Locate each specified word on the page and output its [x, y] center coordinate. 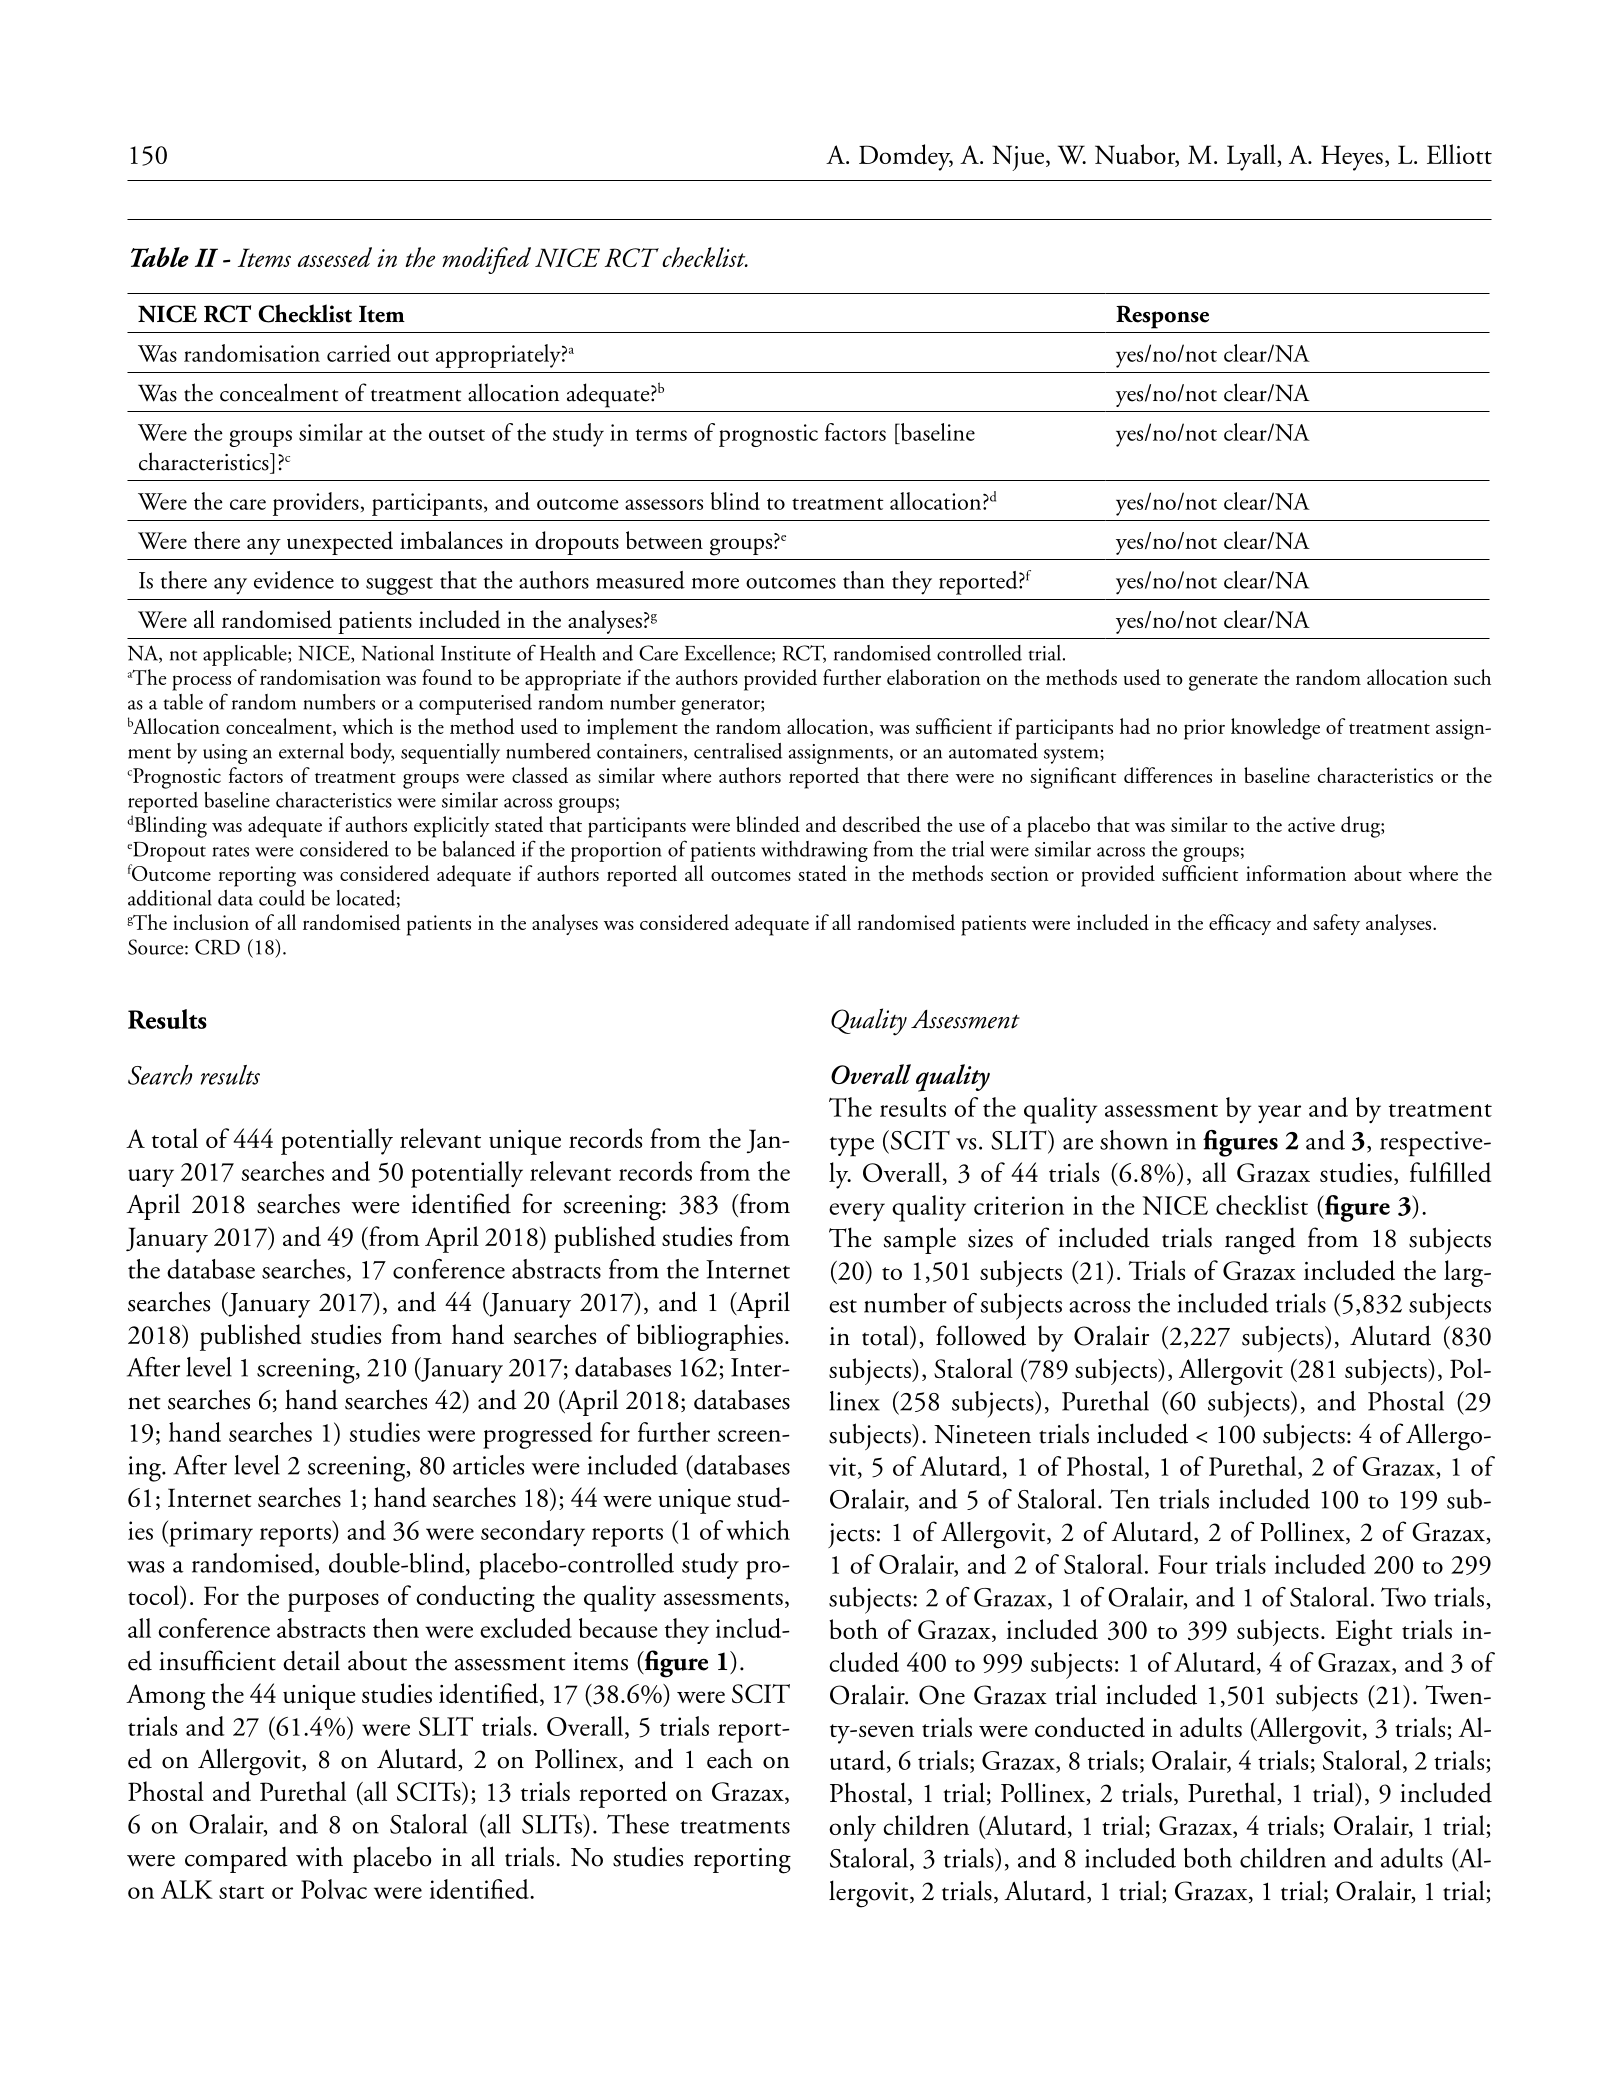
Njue [1019, 158]
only [852, 1828]
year [1279, 1114]
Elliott [1459, 154]
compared [236, 1859]
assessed [335, 257]
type [852, 1147]
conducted [1090, 1727]
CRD [217, 947]
